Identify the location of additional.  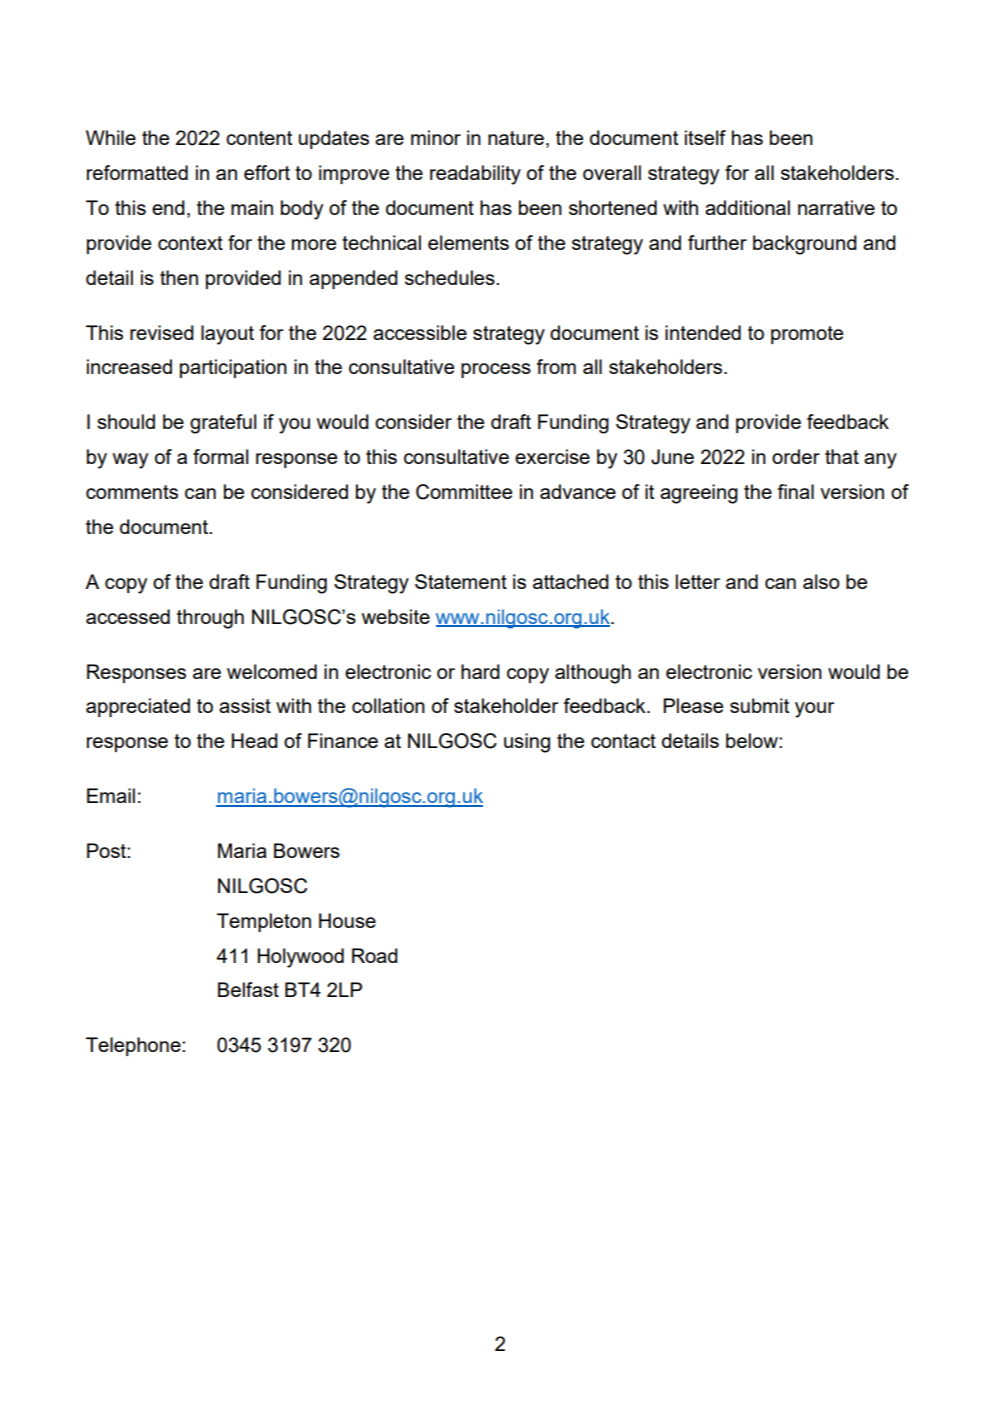
(747, 207).
